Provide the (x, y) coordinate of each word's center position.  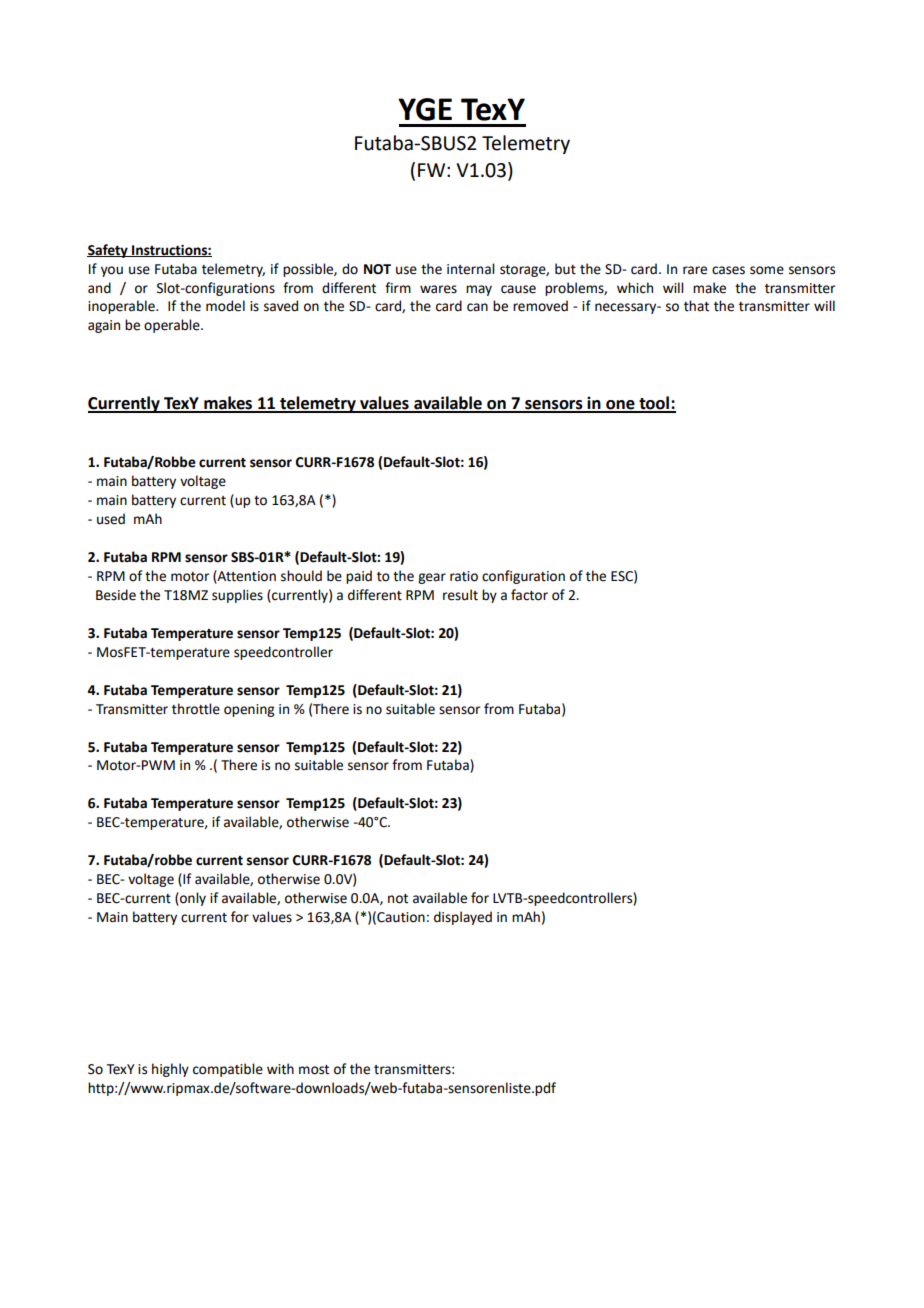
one (620, 406)
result (460, 595)
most (314, 1070)
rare (695, 270)
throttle (196, 709)
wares (438, 289)
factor (529, 595)
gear (432, 578)
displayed (463, 918)
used (111, 519)
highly (170, 1070)
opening (249, 710)
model (225, 306)
